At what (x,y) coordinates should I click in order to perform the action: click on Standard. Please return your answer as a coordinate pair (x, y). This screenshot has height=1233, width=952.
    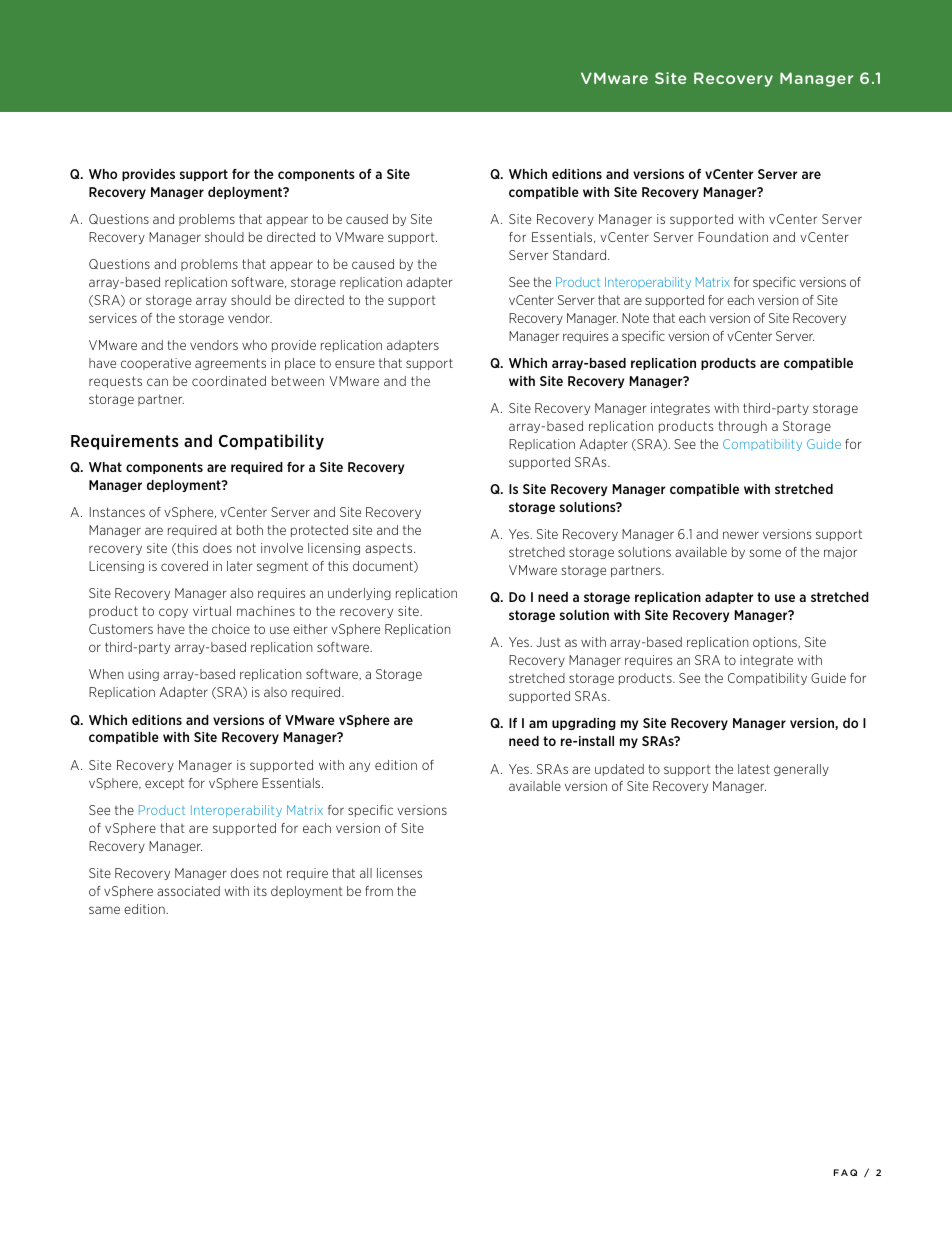
    Looking at the image, I should click on (581, 255).
